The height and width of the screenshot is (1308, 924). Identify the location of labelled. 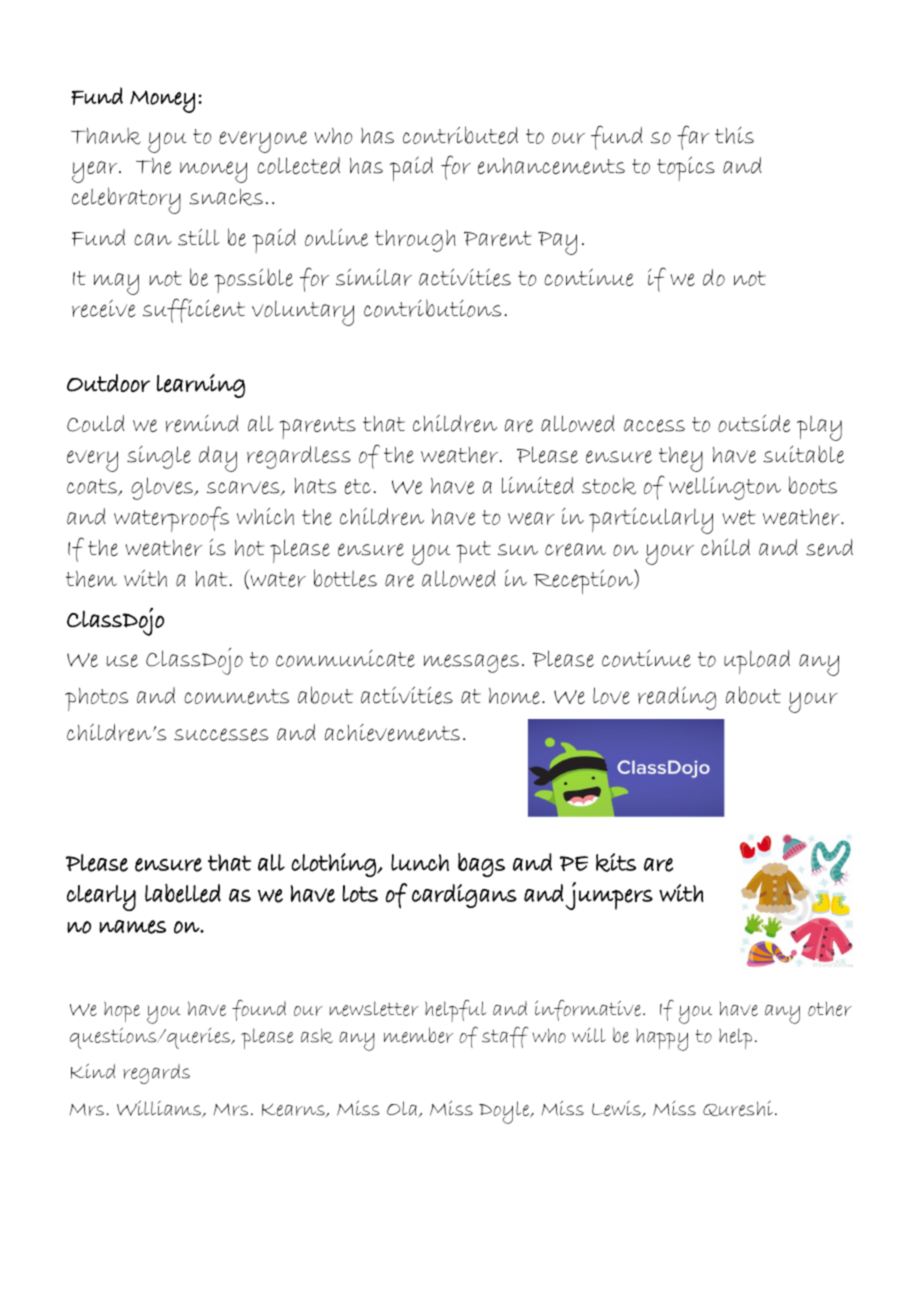
(183, 893).
